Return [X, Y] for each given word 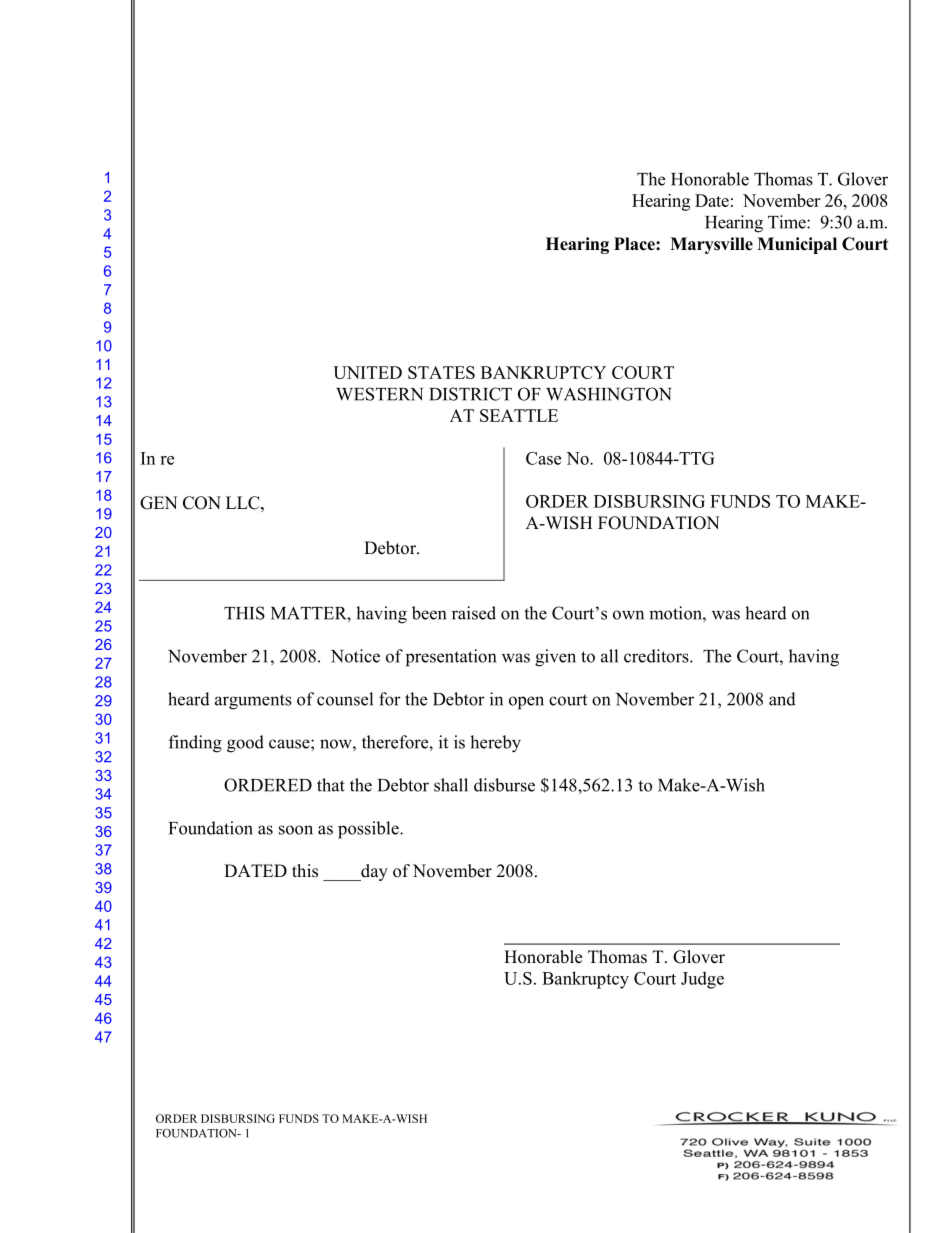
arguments [253, 702]
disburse [504, 785]
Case [543, 458]
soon [296, 830]
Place [635, 244]
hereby [495, 744]
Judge [702, 980]
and [782, 699]
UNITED [367, 372]
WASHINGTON [609, 394]
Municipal [797, 245]
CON [202, 503]
